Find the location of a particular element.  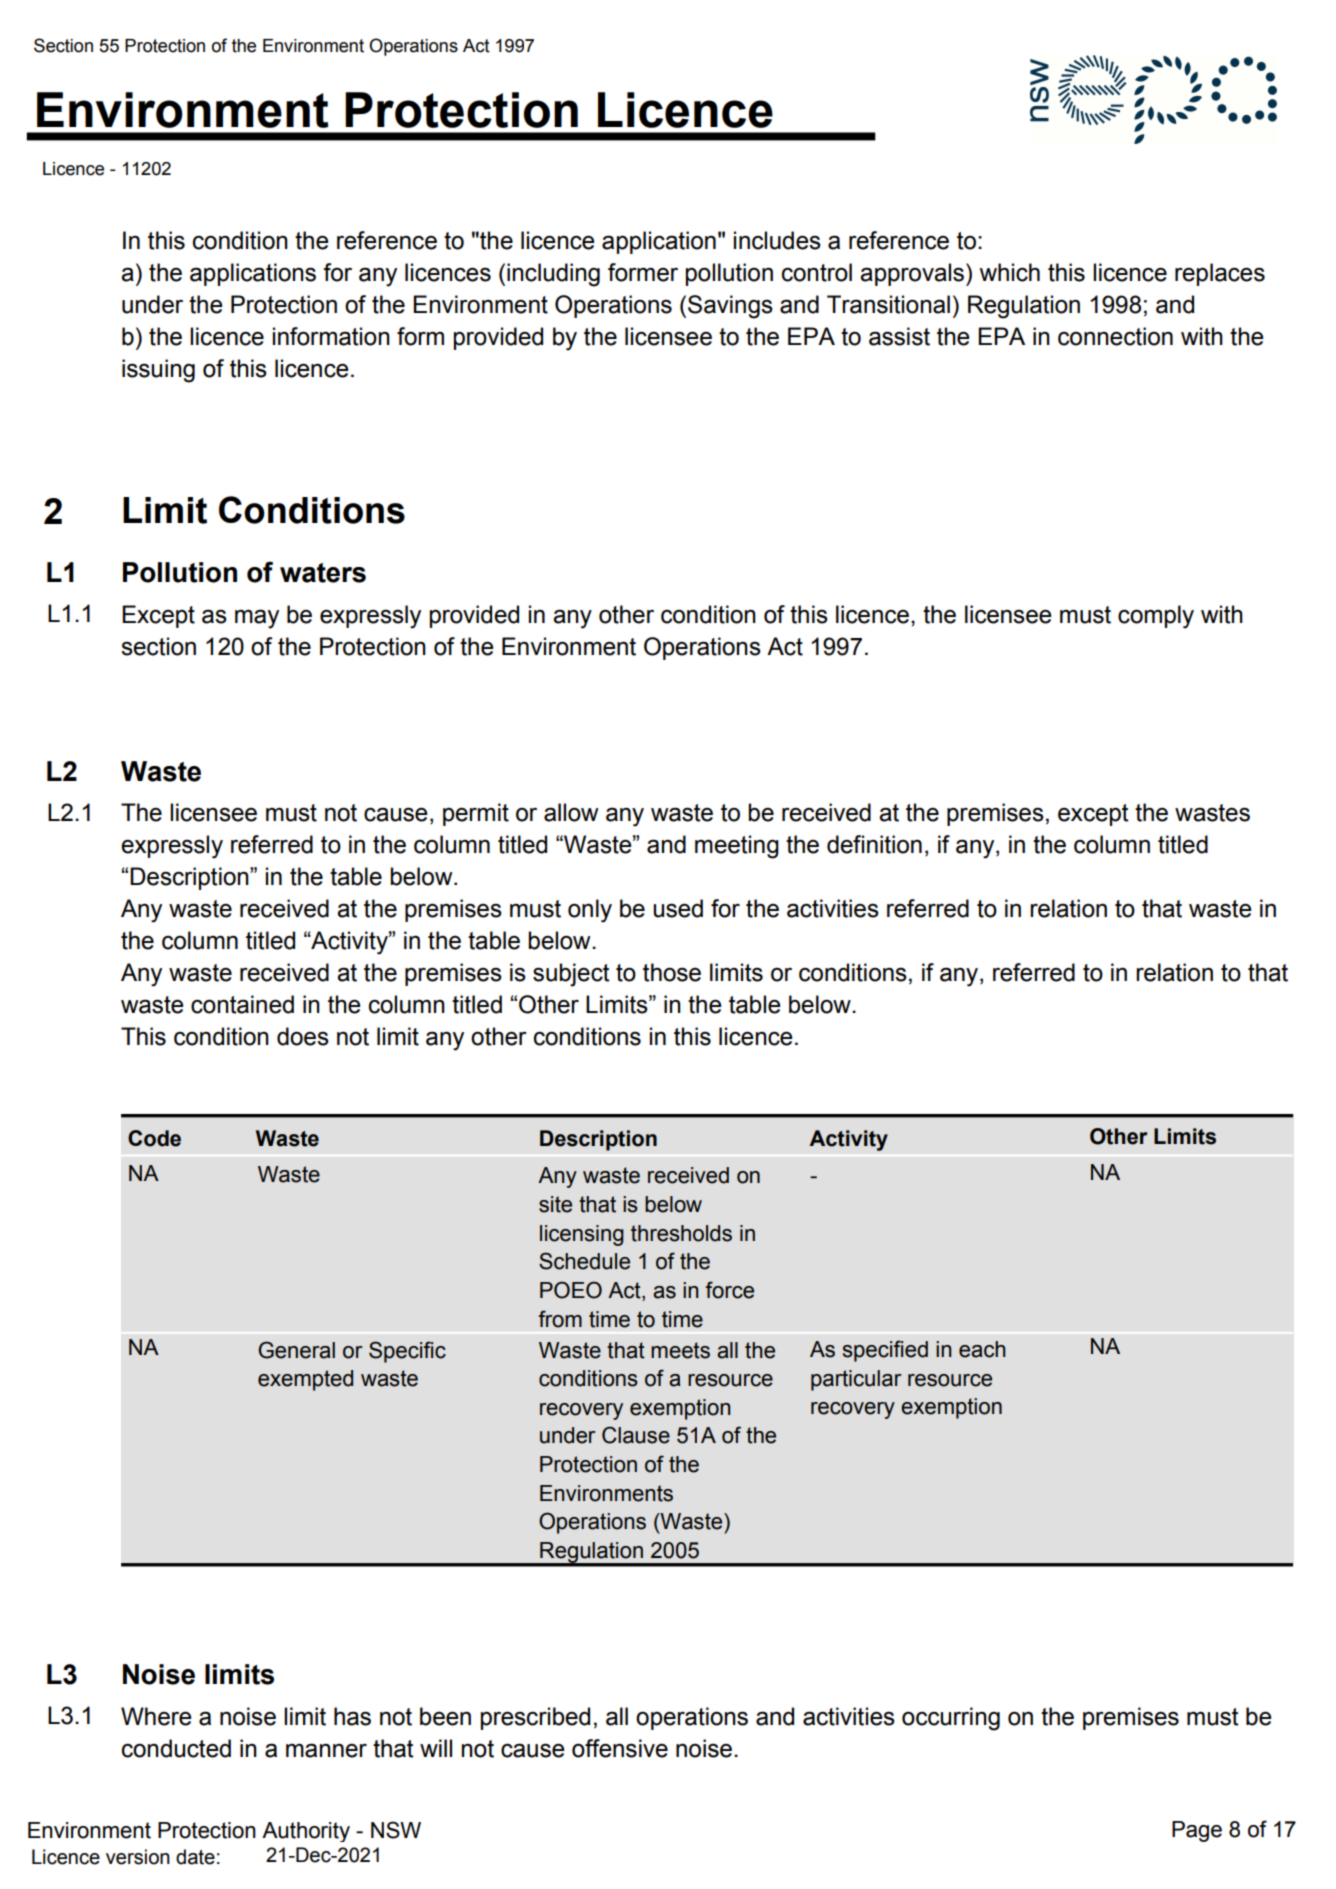

Clause is located at coordinates (636, 1435).
